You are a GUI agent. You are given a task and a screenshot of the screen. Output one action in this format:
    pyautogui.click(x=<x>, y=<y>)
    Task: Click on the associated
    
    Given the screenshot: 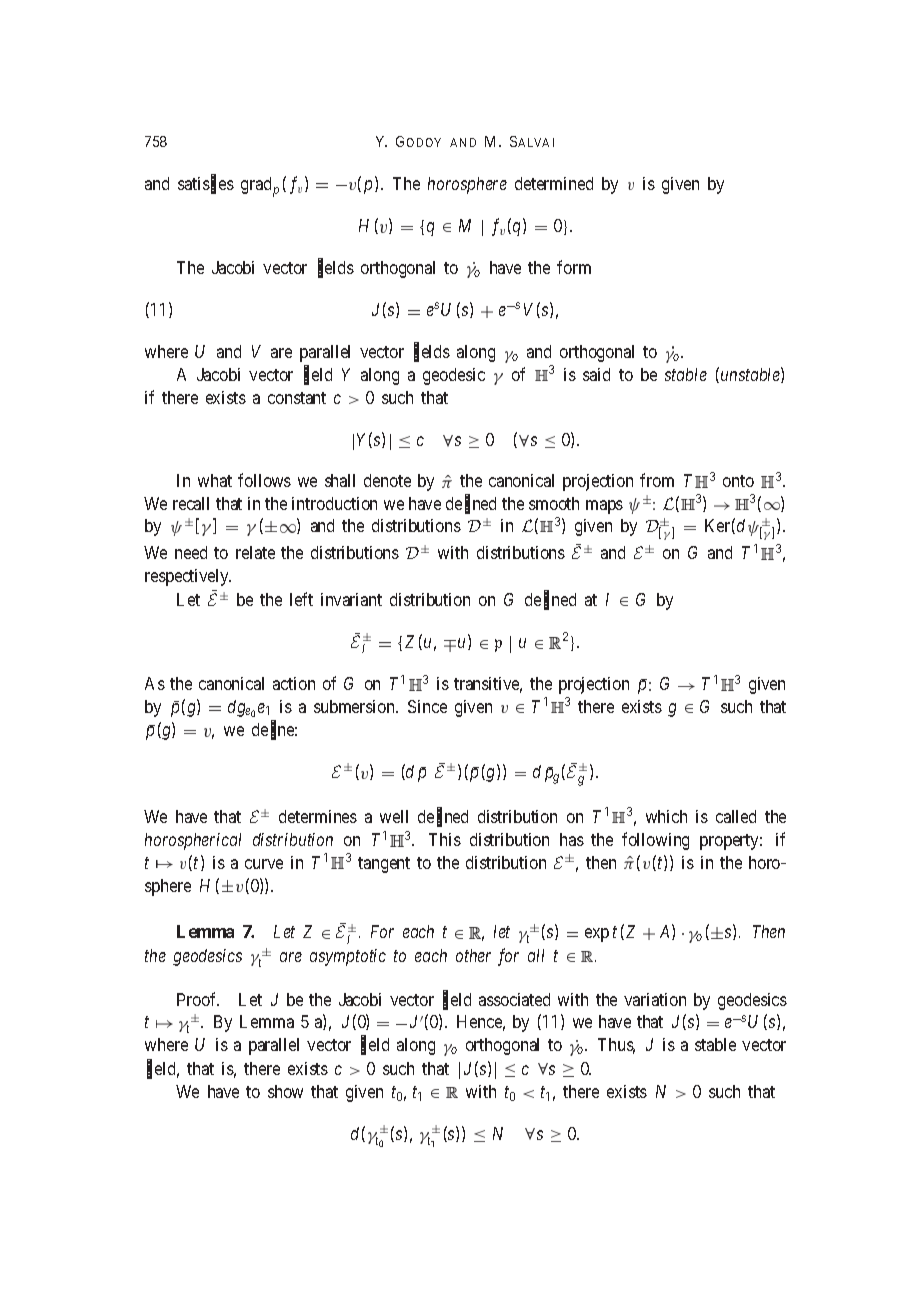 What is the action you would take?
    pyautogui.click(x=514, y=999)
